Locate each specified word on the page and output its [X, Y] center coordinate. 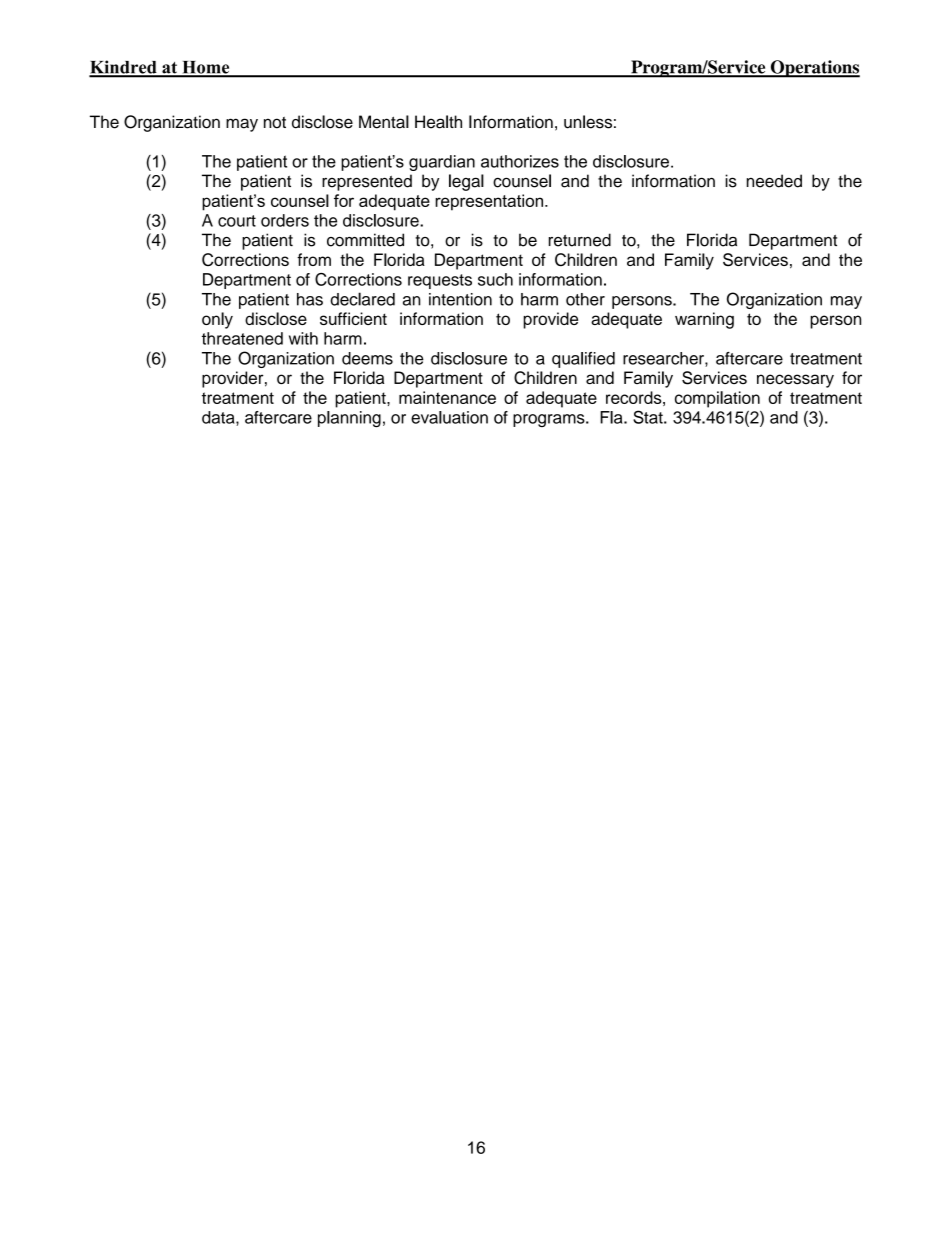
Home [206, 68]
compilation [717, 399]
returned [580, 240]
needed [774, 181]
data [219, 418]
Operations [814, 69]
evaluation [449, 417]
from [314, 259]
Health [438, 122]
